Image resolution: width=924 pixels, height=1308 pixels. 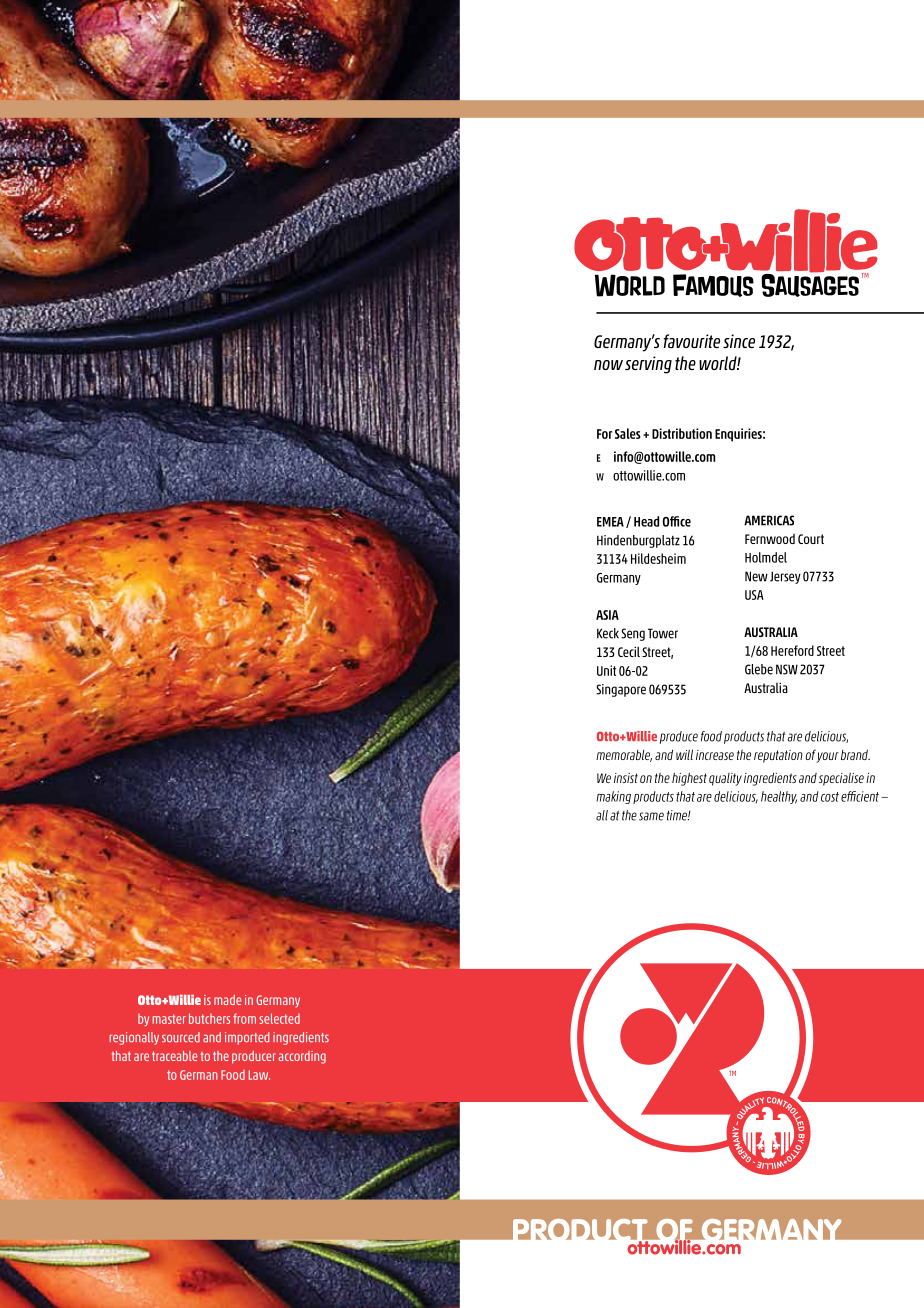 I want to click on made, so click(x=227, y=1000).
